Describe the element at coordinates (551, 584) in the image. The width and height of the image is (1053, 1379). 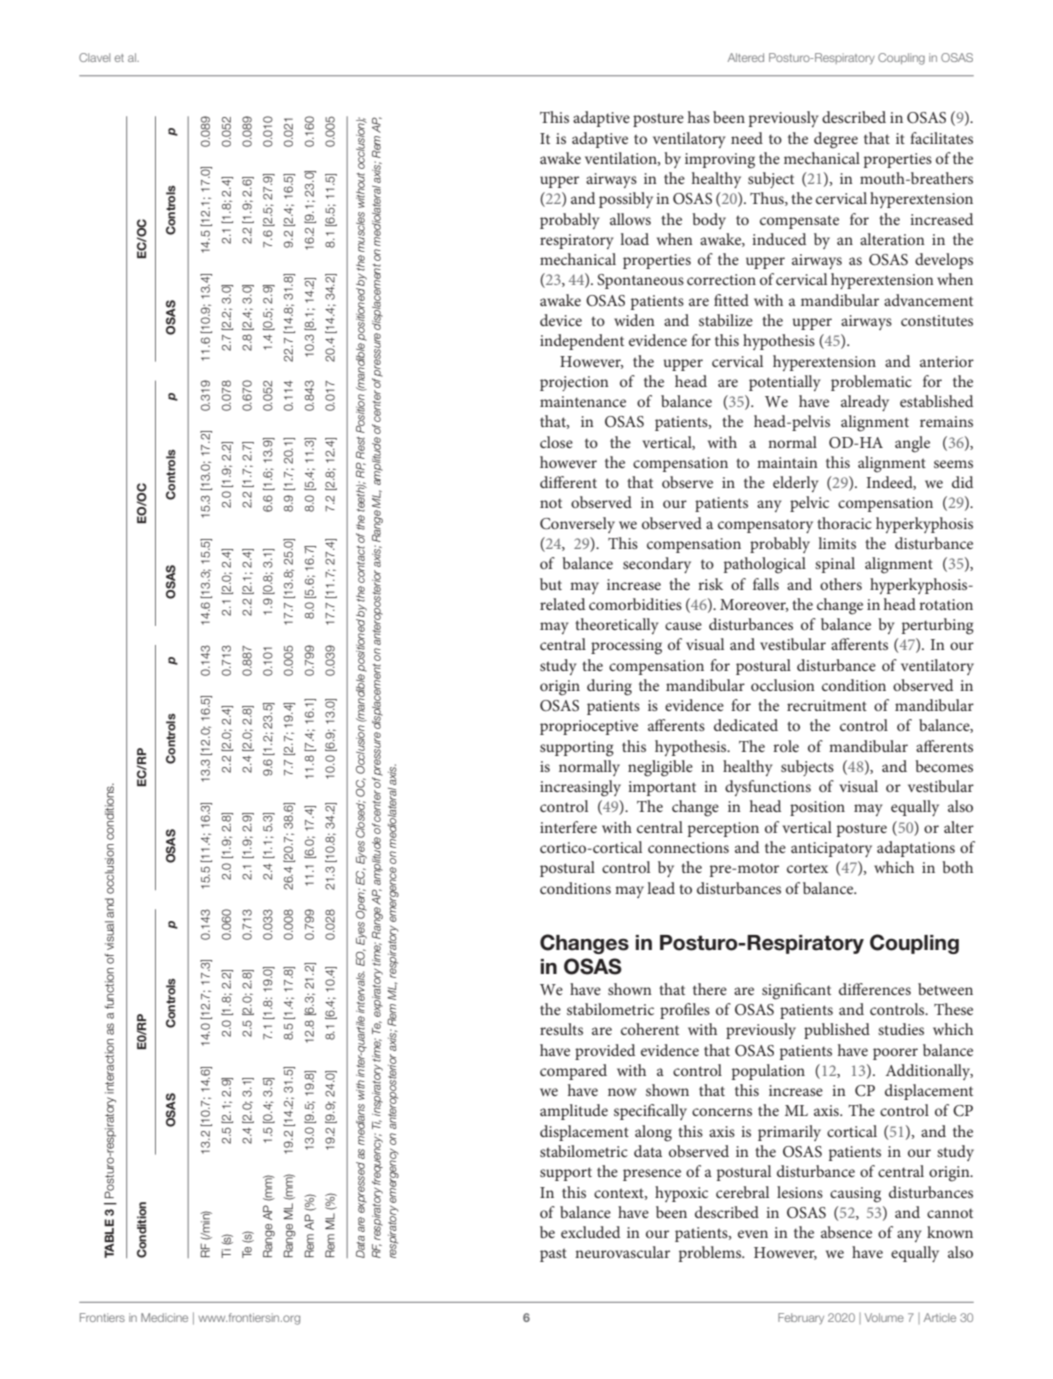
I see `but` at that location.
